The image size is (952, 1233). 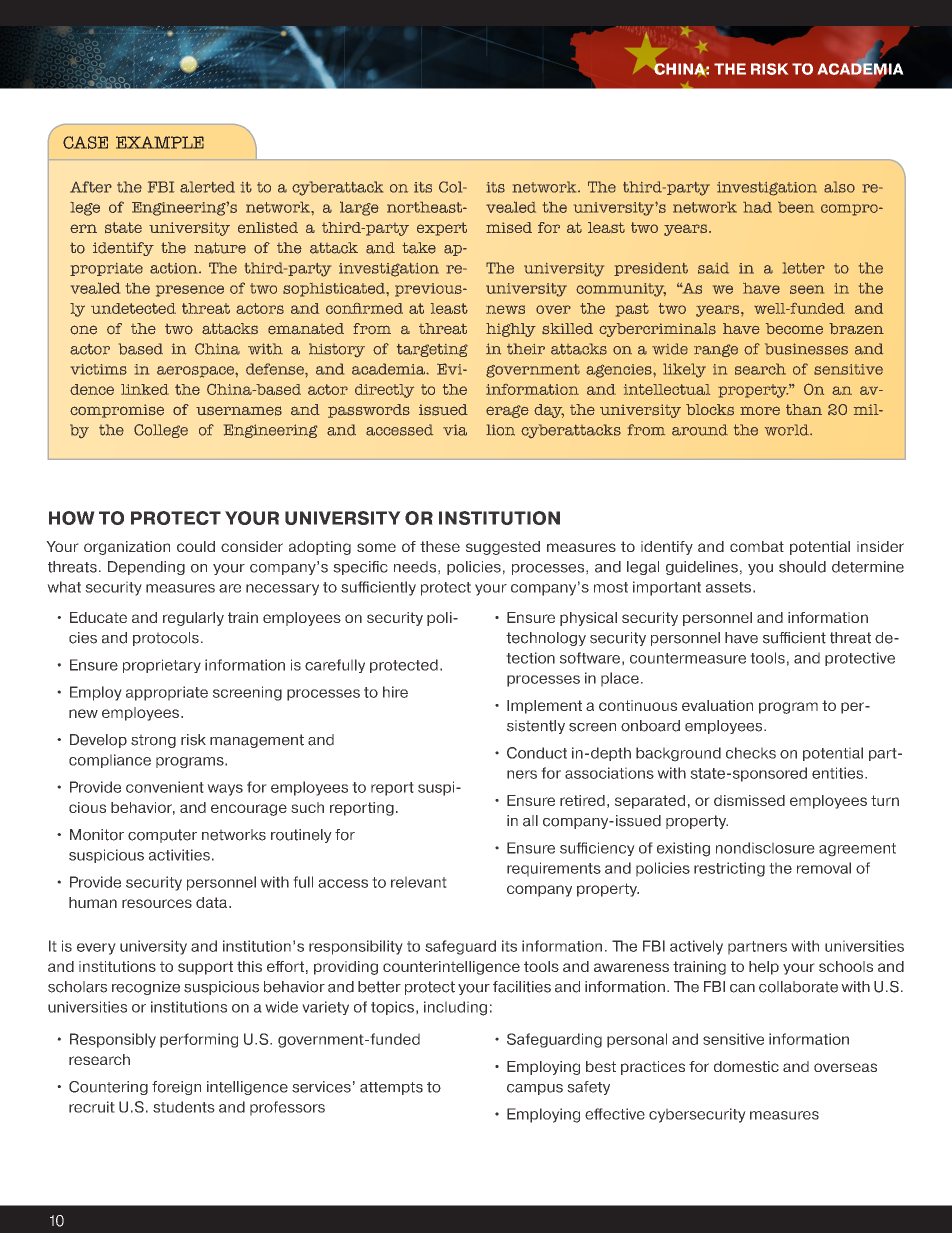 I want to click on combat, so click(x=757, y=546).
